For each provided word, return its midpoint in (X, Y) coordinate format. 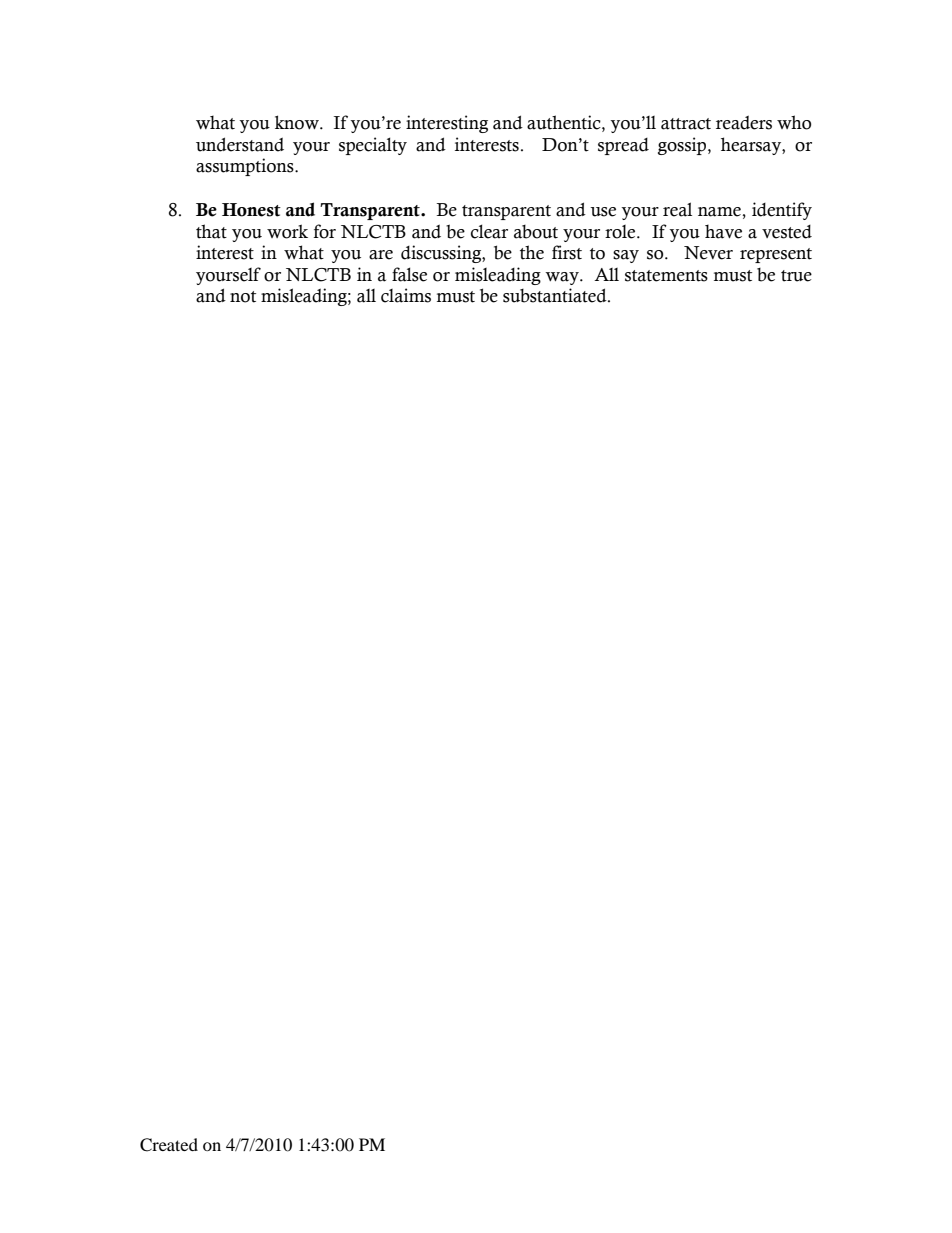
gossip (683, 146)
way (563, 278)
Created (169, 1145)
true (796, 276)
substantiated (556, 295)
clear (489, 231)
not (243, 297)
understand (240, 144)
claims (406, 295)
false (409, 274)
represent (776, 255)
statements (666, 276)
